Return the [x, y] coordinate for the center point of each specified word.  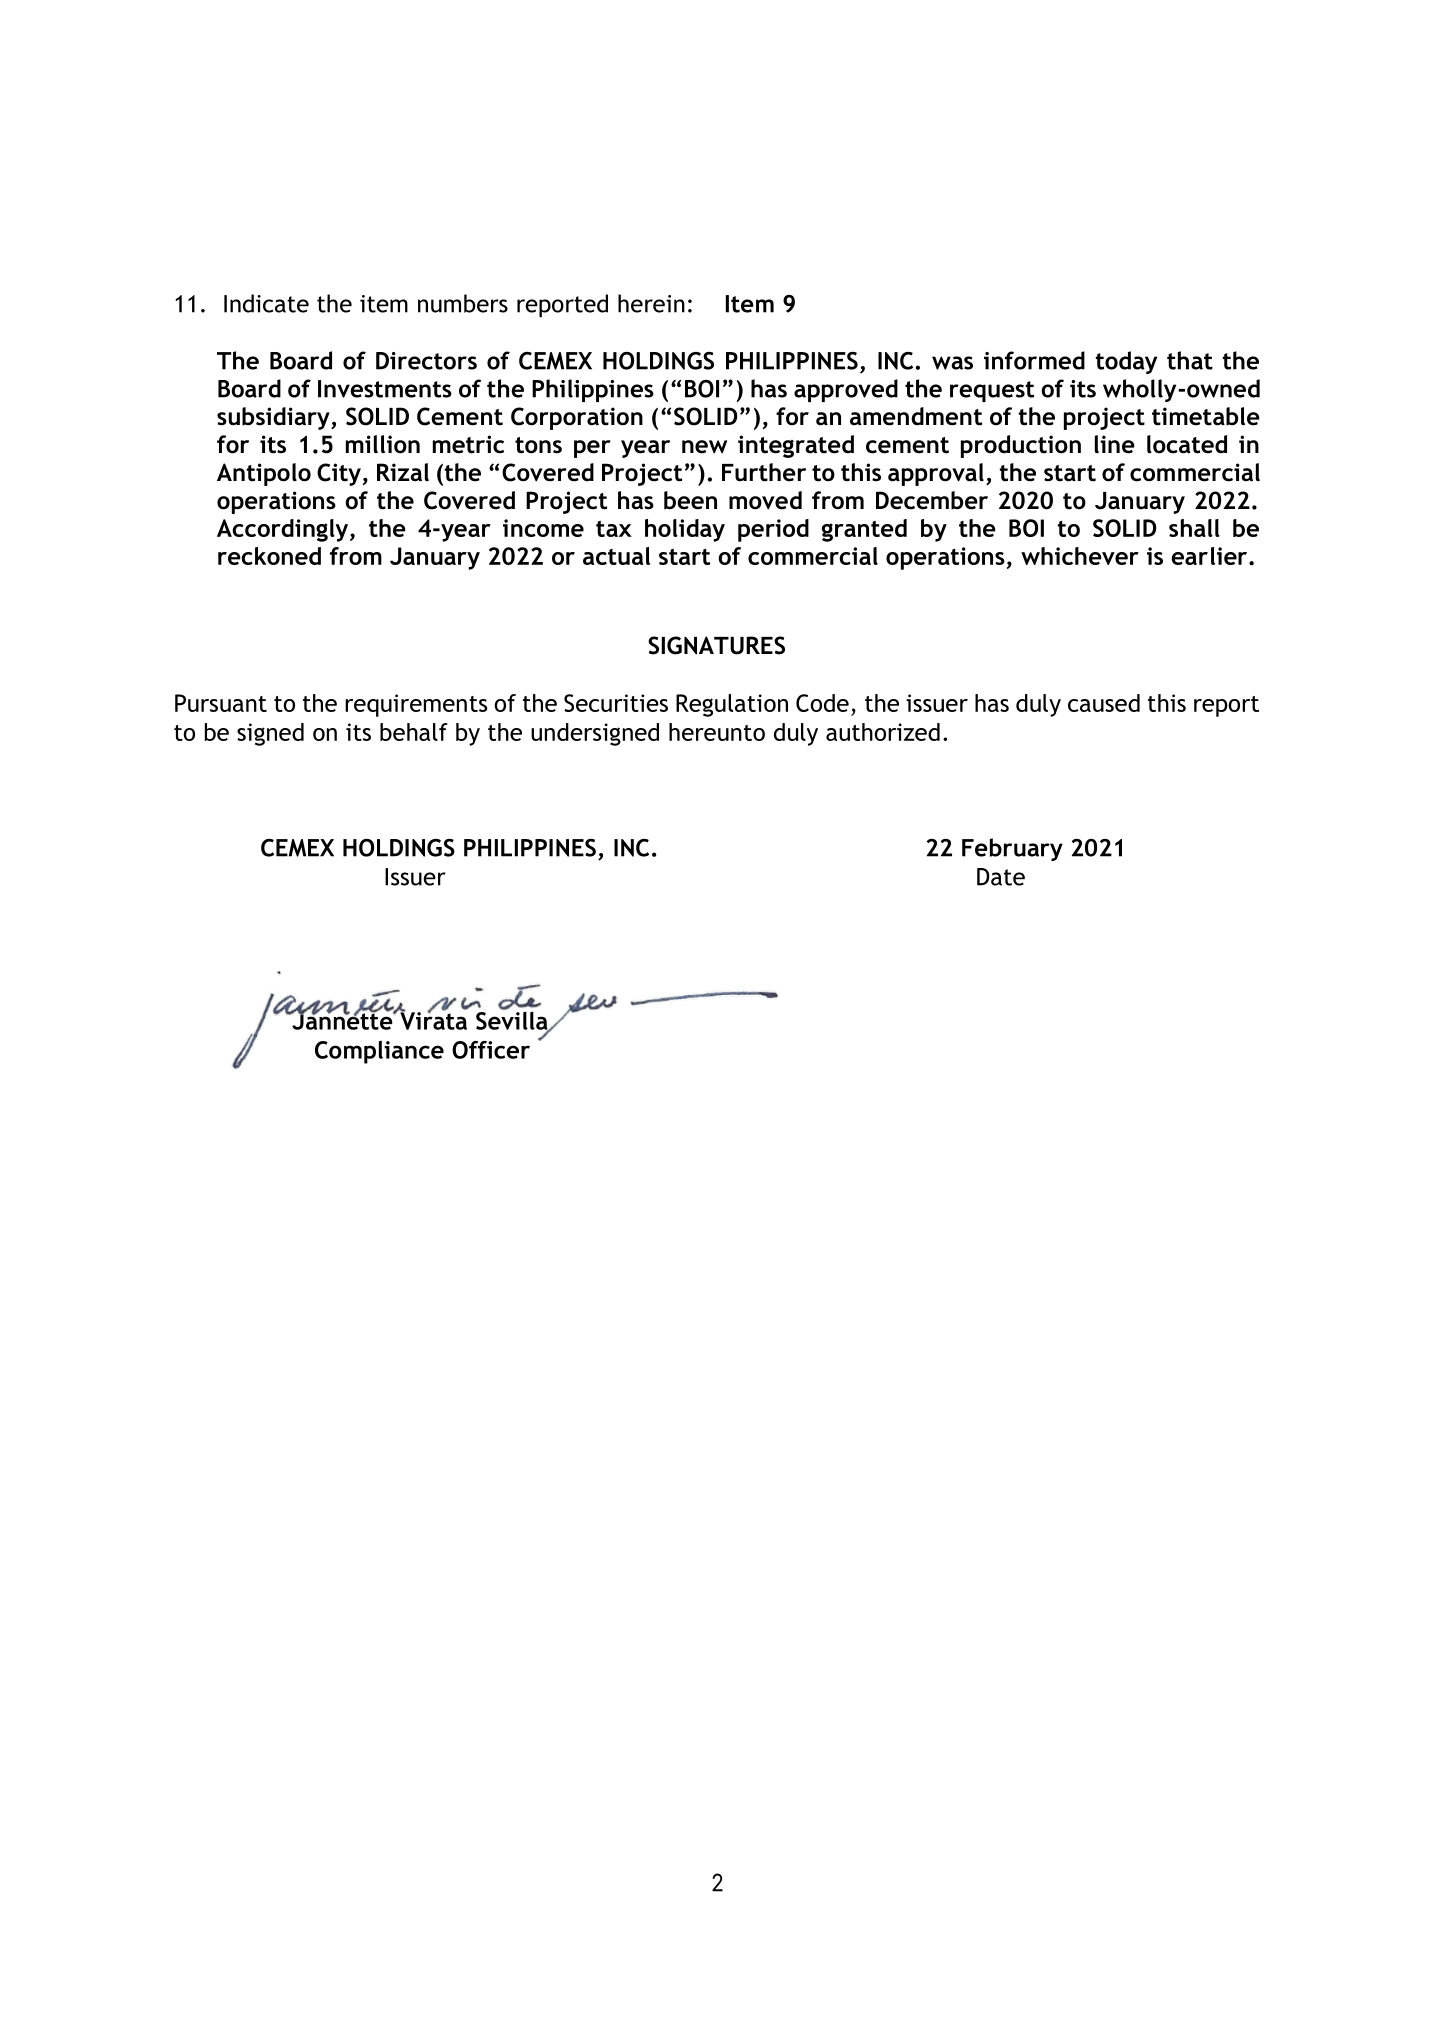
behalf [414, 732]
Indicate [266, 303]
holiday [685, 530]
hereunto [717, 732]
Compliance [379, 1052]
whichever [1080, 556]
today [1126, 362]
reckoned [269, 556]
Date [1001, 877]
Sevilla [513, 1020]
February [1012, 849]
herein [651, 303]
